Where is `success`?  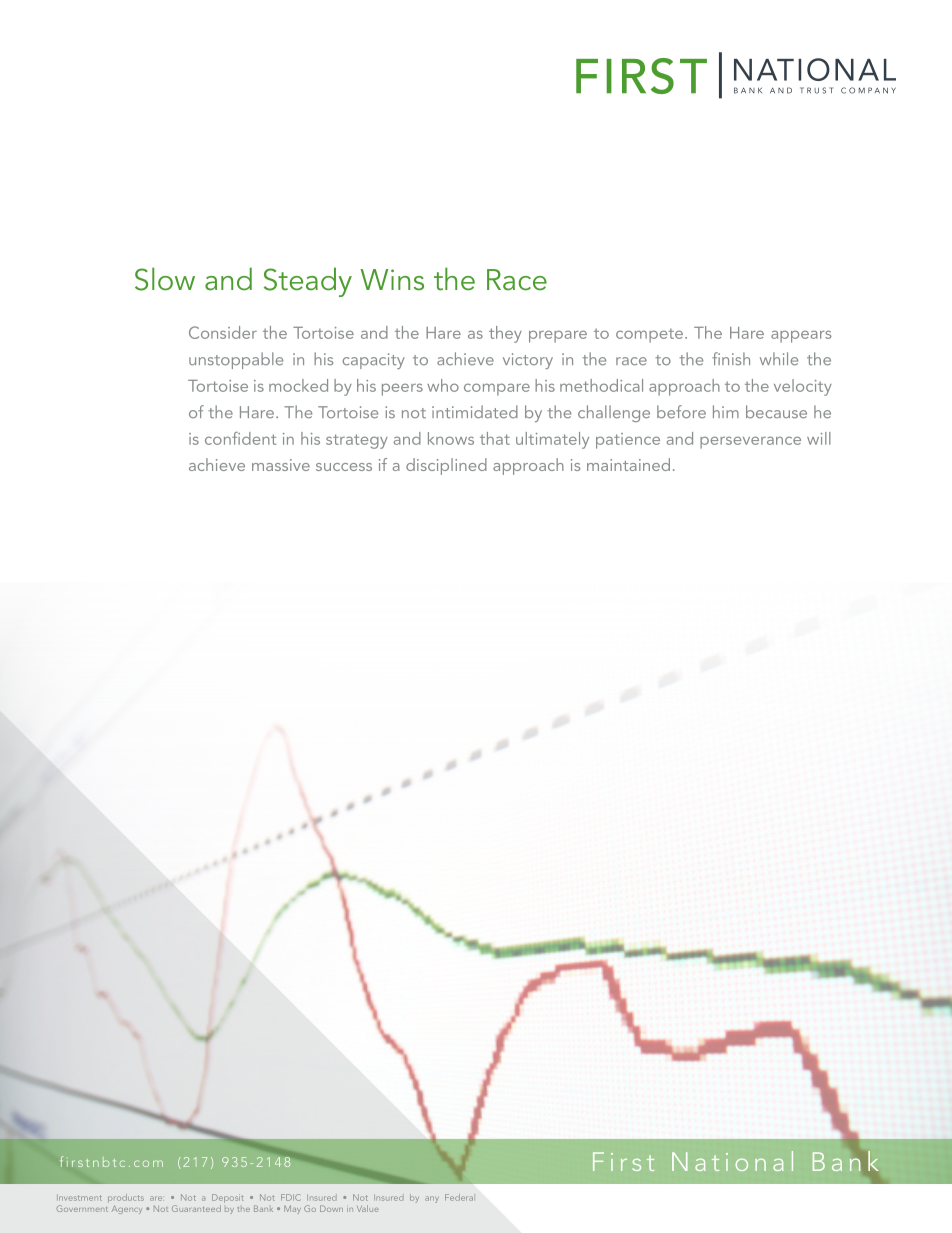
success is located at coordinates (344, 467).
